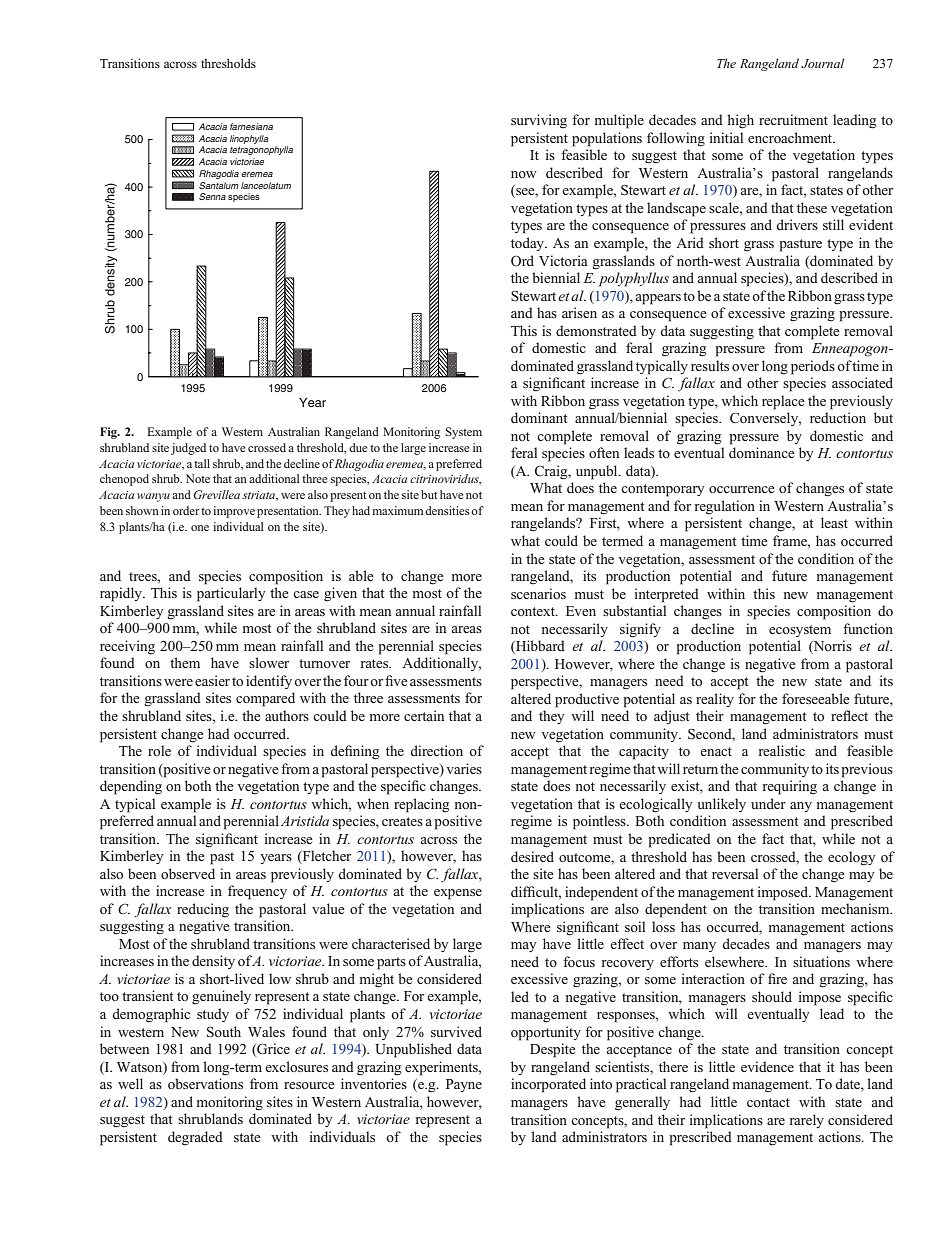  What do you see at coordinates (534, 611) in the screenshot?
I see `context` at bounding box center [534, 611].
